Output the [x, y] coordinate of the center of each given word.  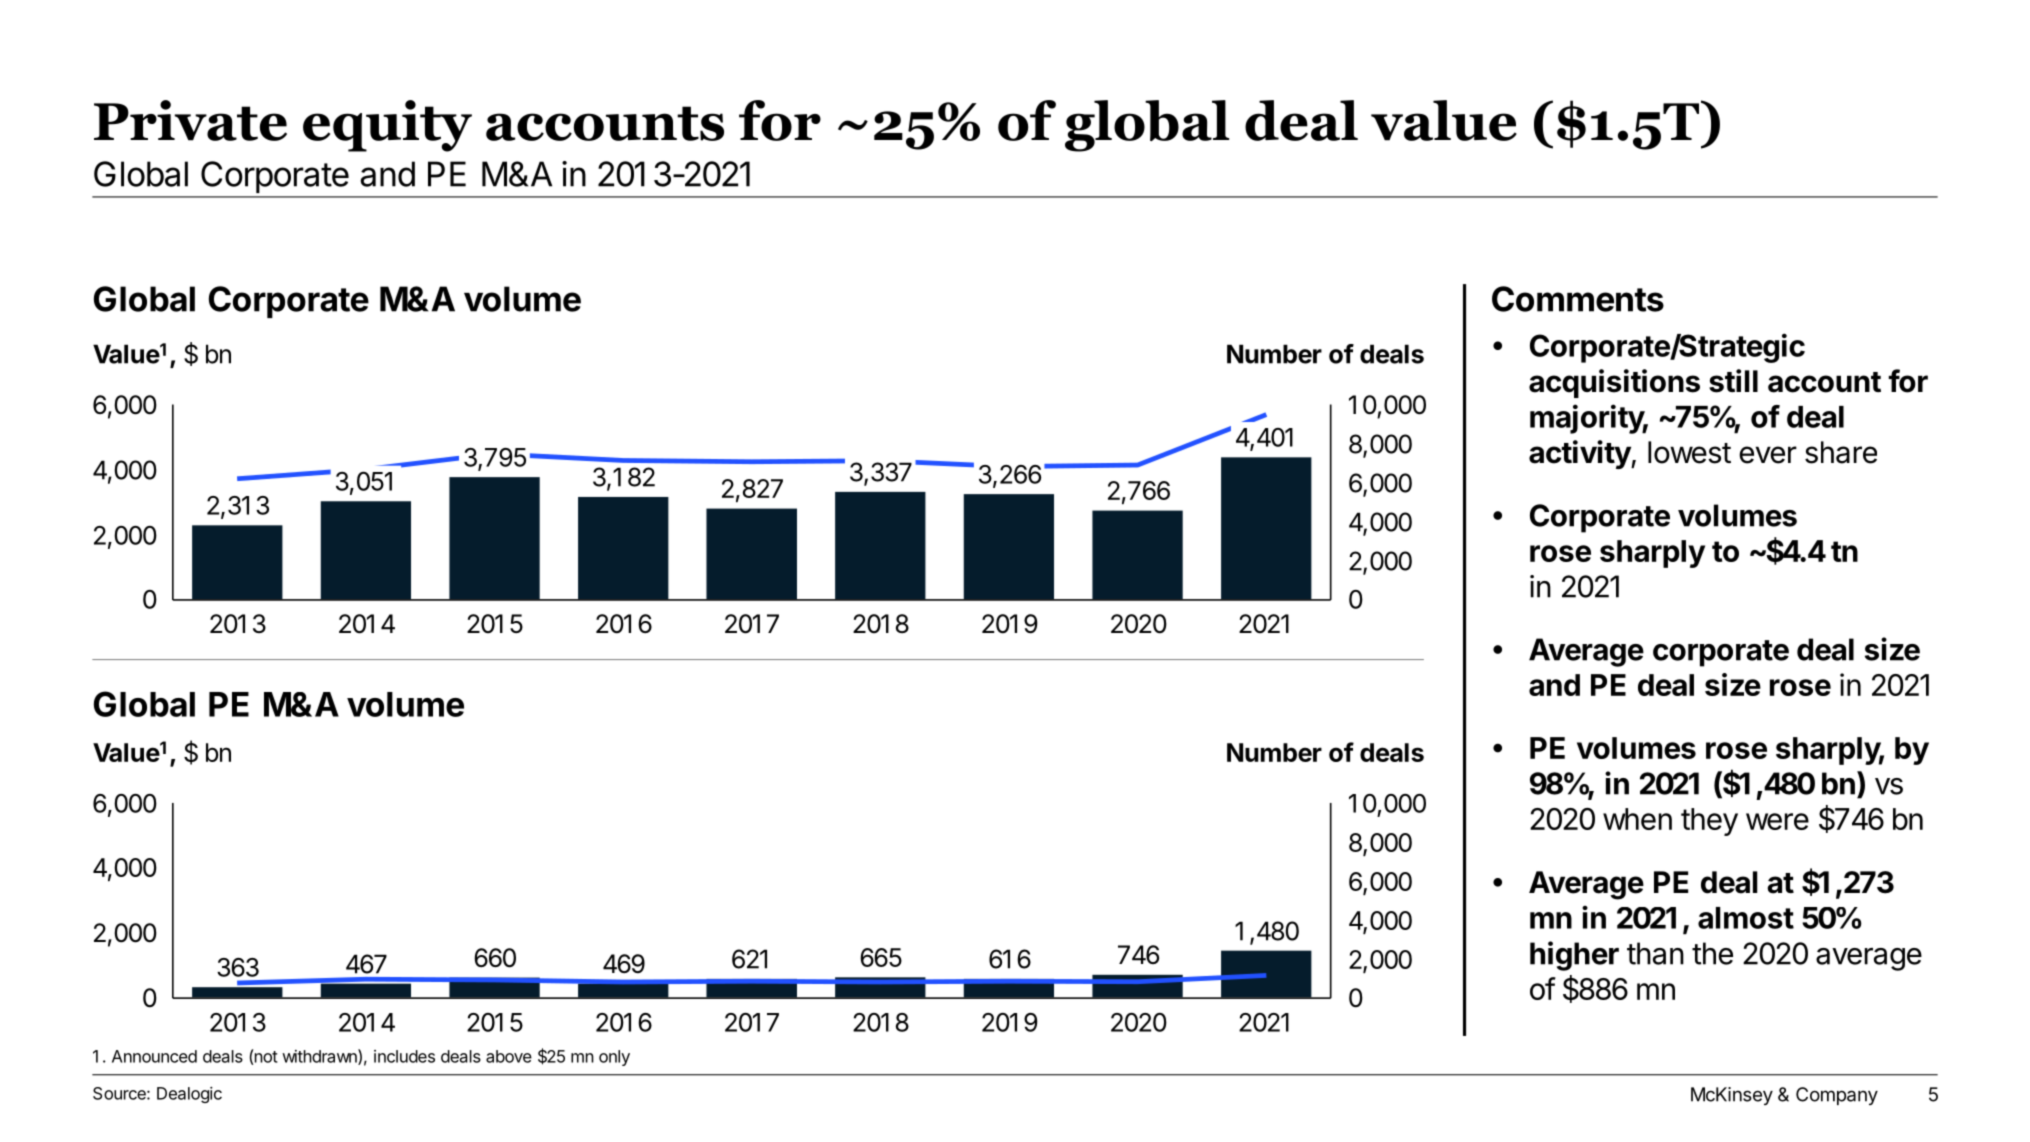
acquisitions [1614, 383]
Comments [1578, 299]
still [1733, 381]
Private [190, 120]
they [1709, 822]
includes [404, 1056]
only [614, 1058]
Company [1837, 1096]
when [1637, 819]
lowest [1689, 452]
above [509, 1056]
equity [387, 126]
